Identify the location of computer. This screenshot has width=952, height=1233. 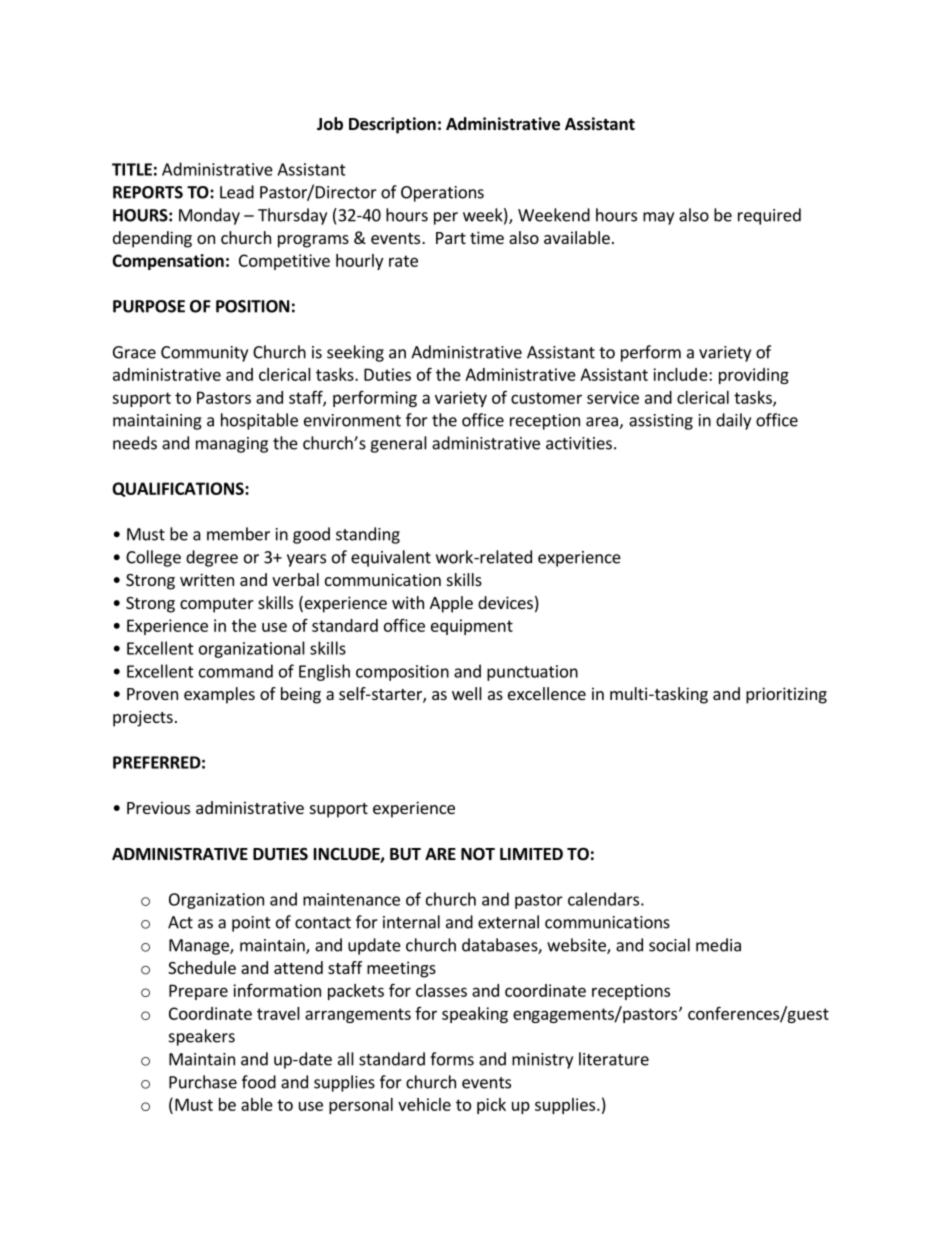
(217, 605).
